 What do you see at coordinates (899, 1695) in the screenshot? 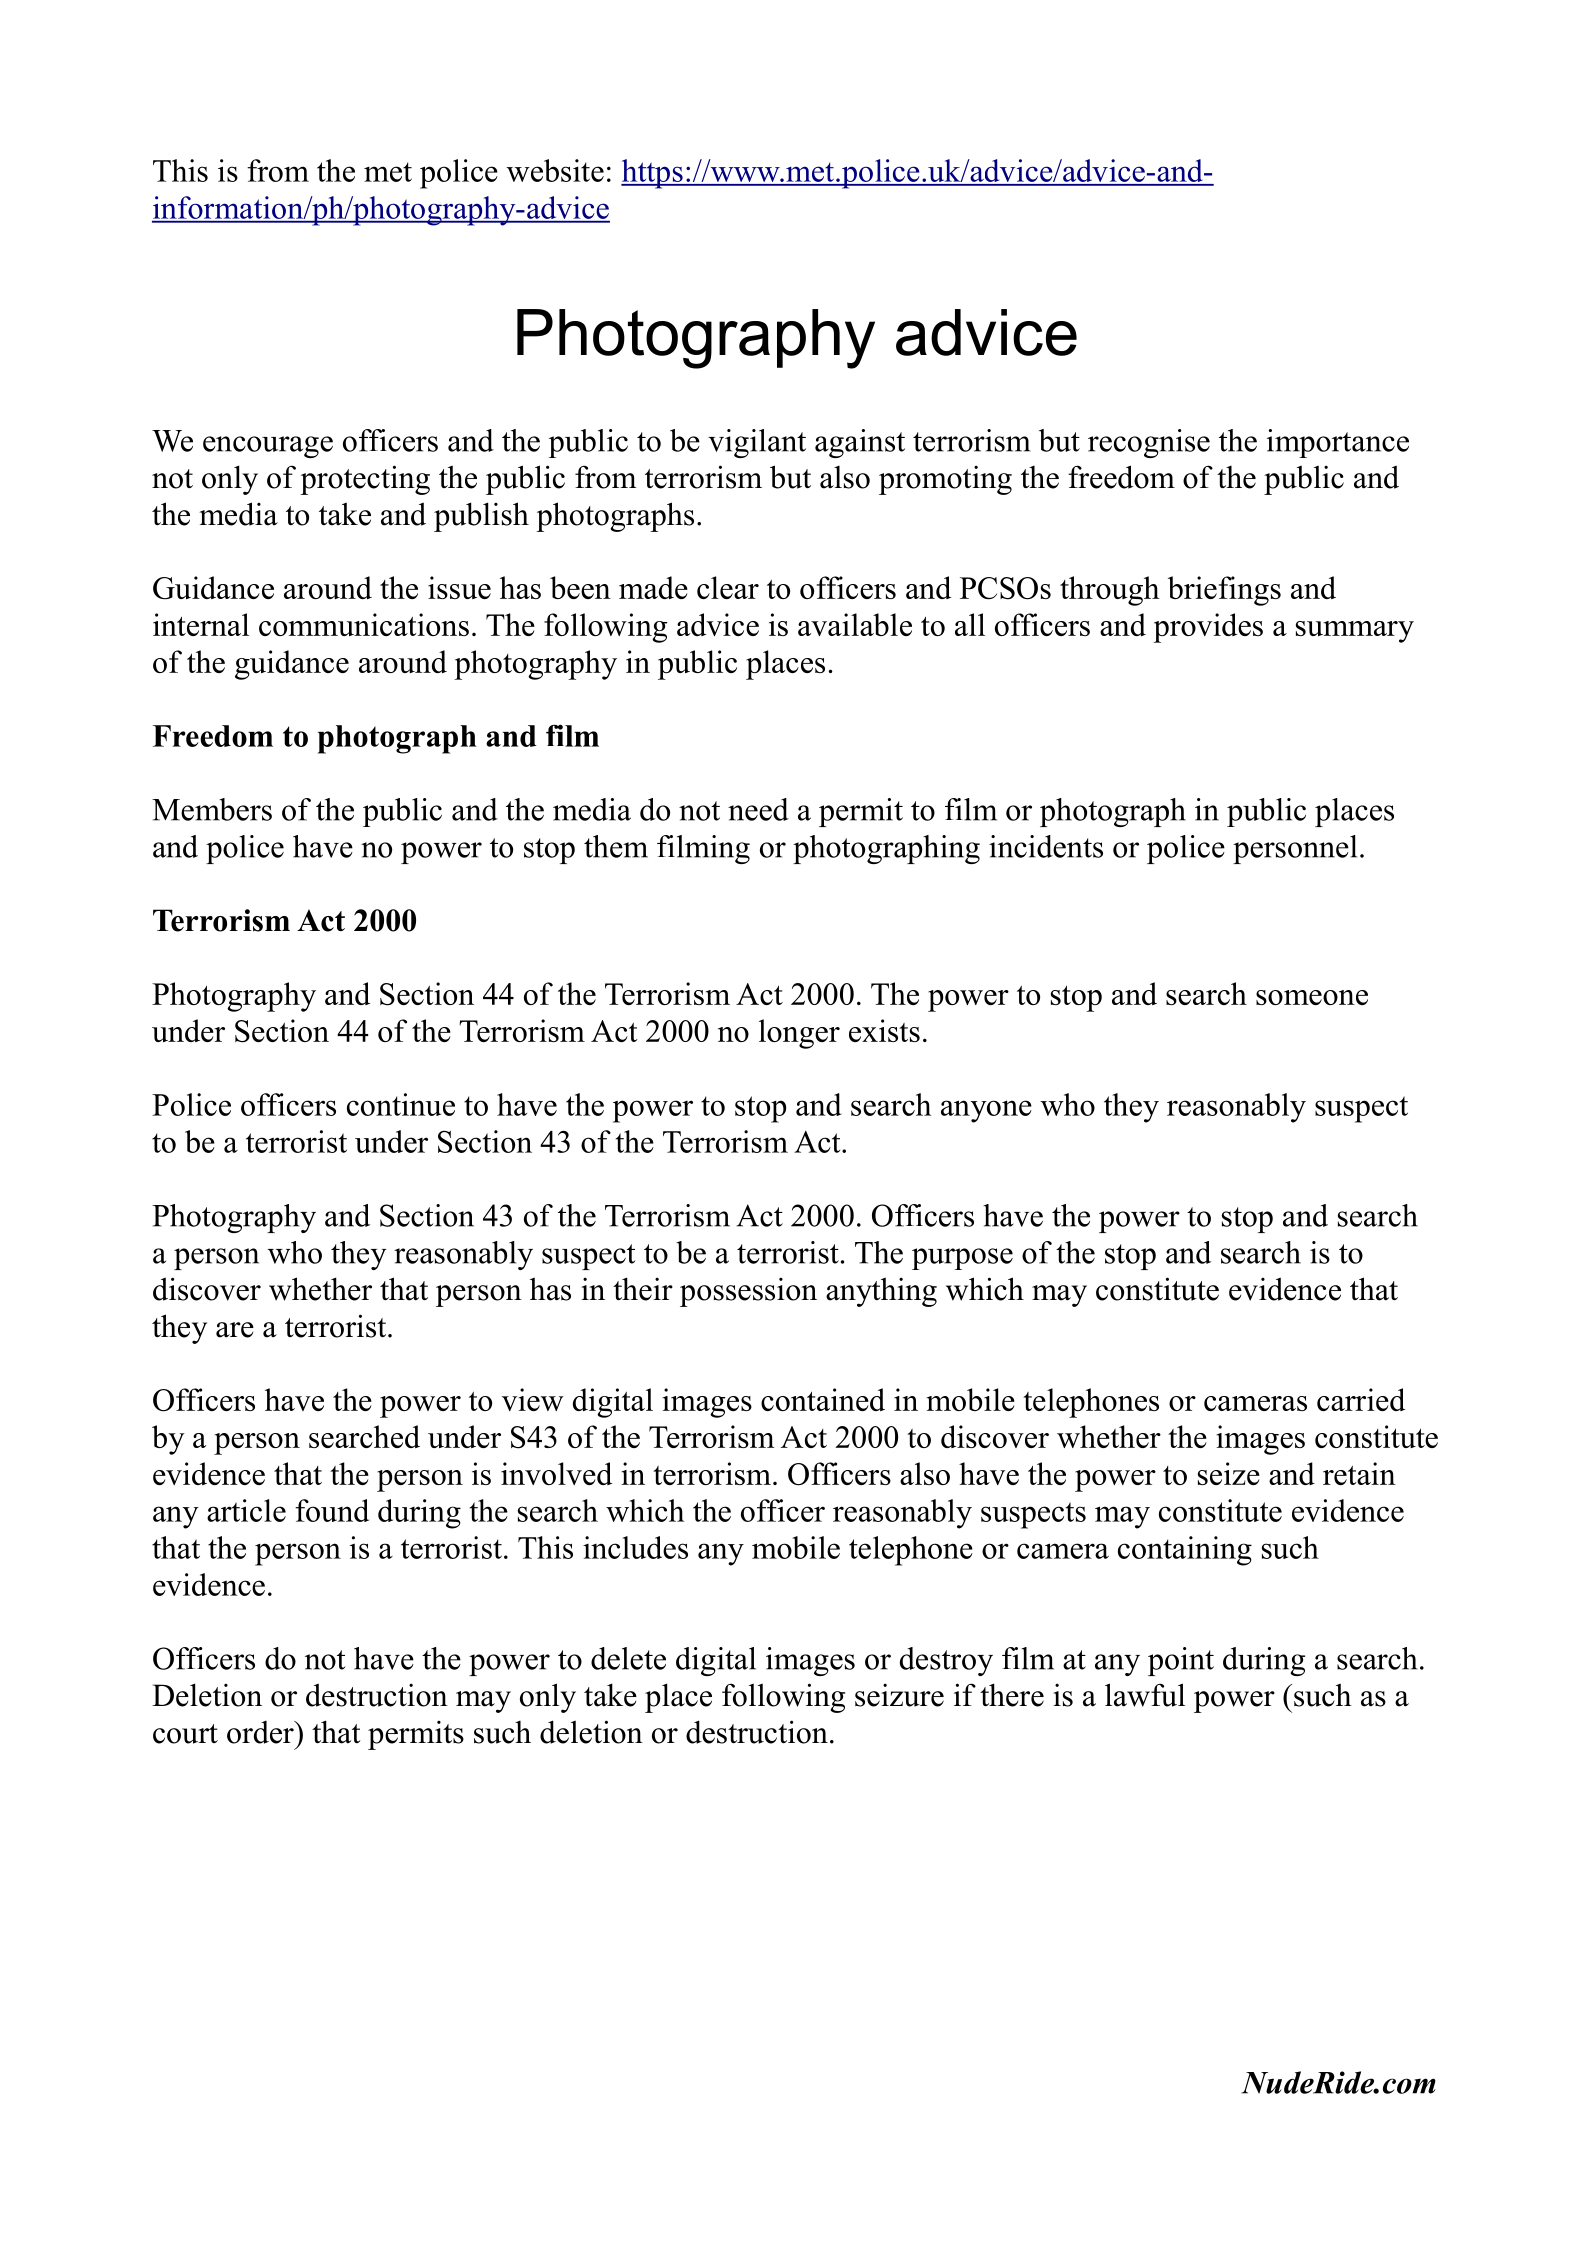
I see `seizure` at bounding box center [899, 1695].
